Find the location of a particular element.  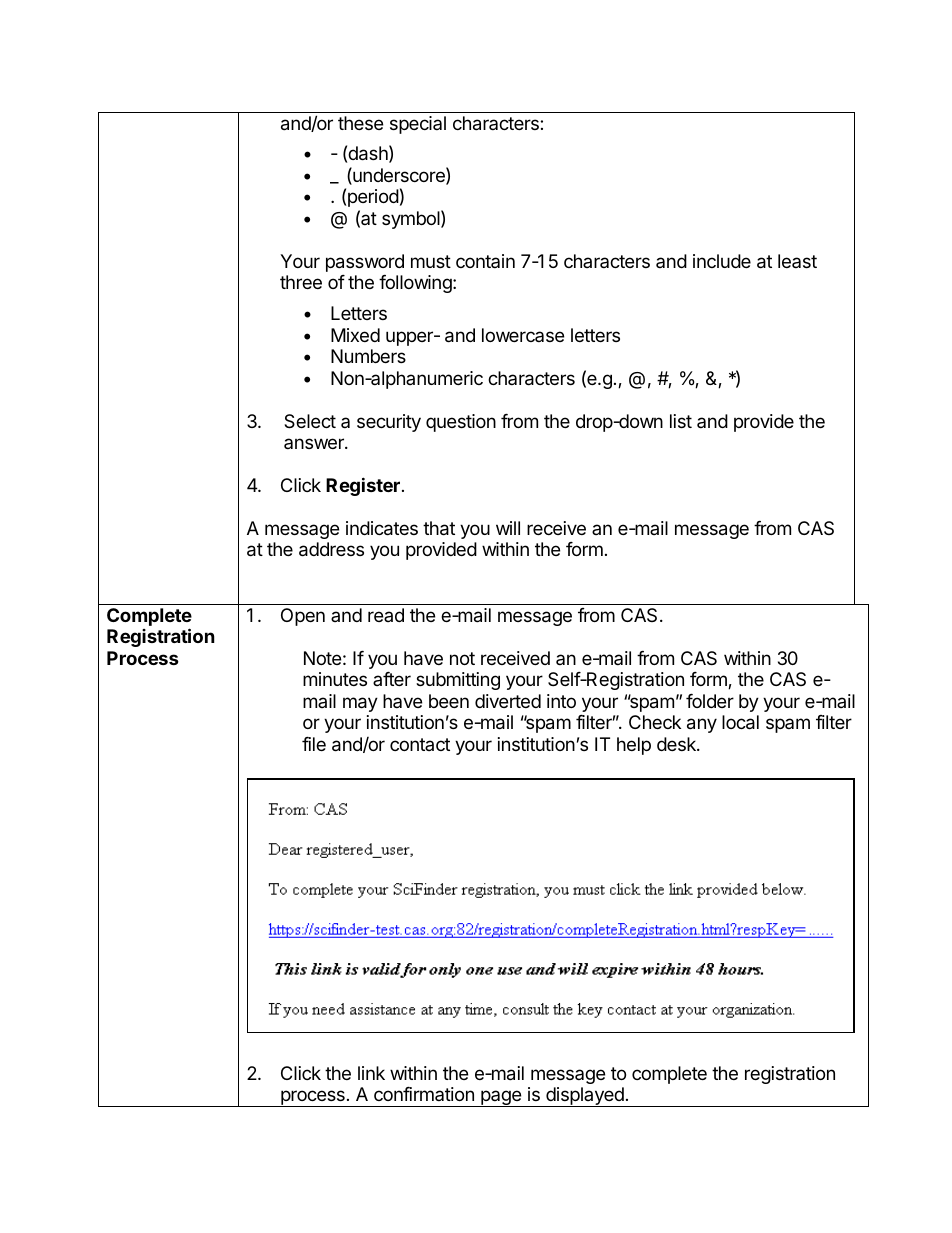

list is located at coordinates (681, 421).
